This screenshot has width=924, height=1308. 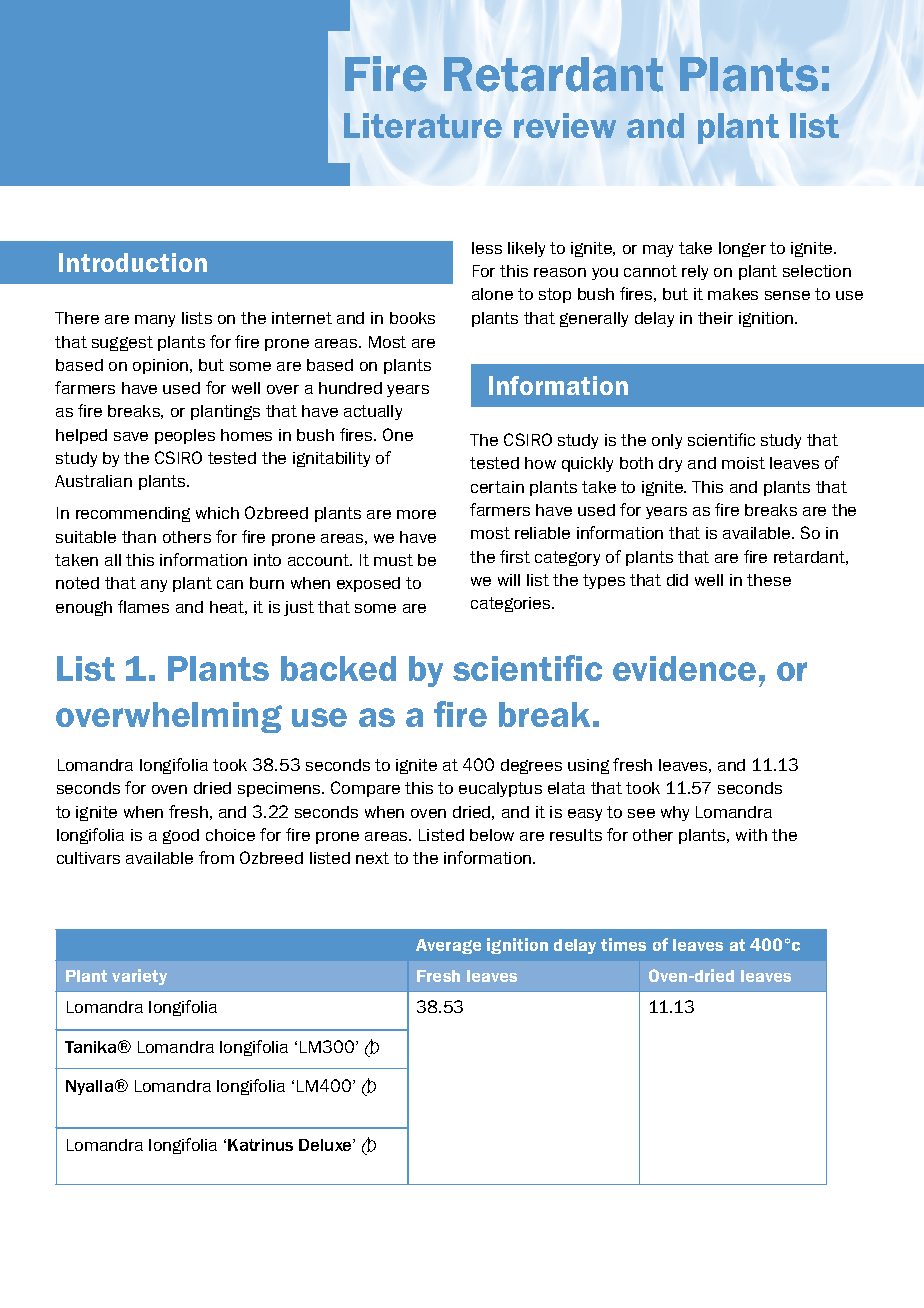 What do you see at coordinates (623, 944) in the screenshot?
I see `times` at bounding box center [623, 944].
